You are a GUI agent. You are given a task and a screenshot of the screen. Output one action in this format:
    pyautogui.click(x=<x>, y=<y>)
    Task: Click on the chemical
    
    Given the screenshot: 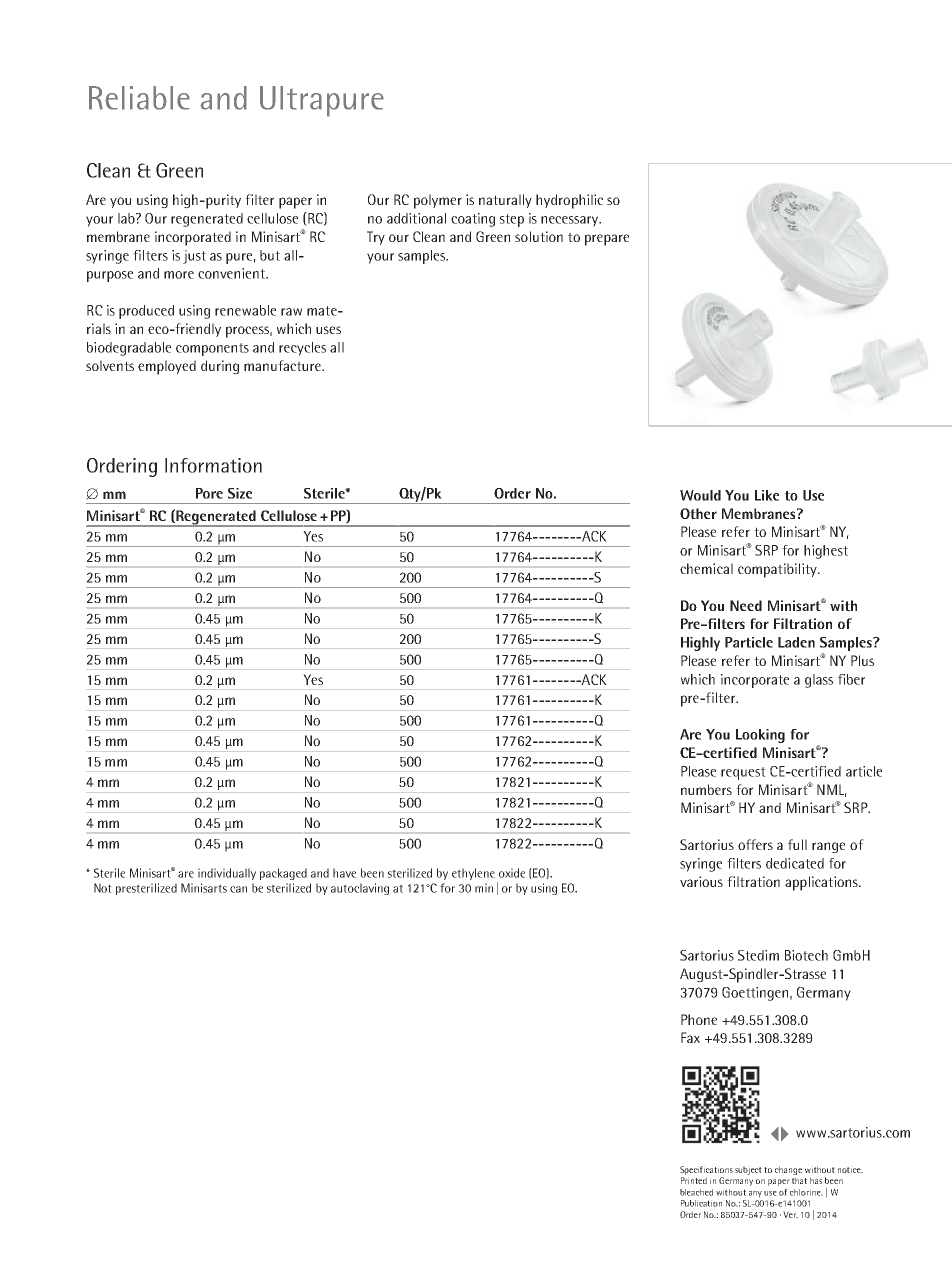 What is the action you would take?
    pyautogui.click(x=706, y=568)
